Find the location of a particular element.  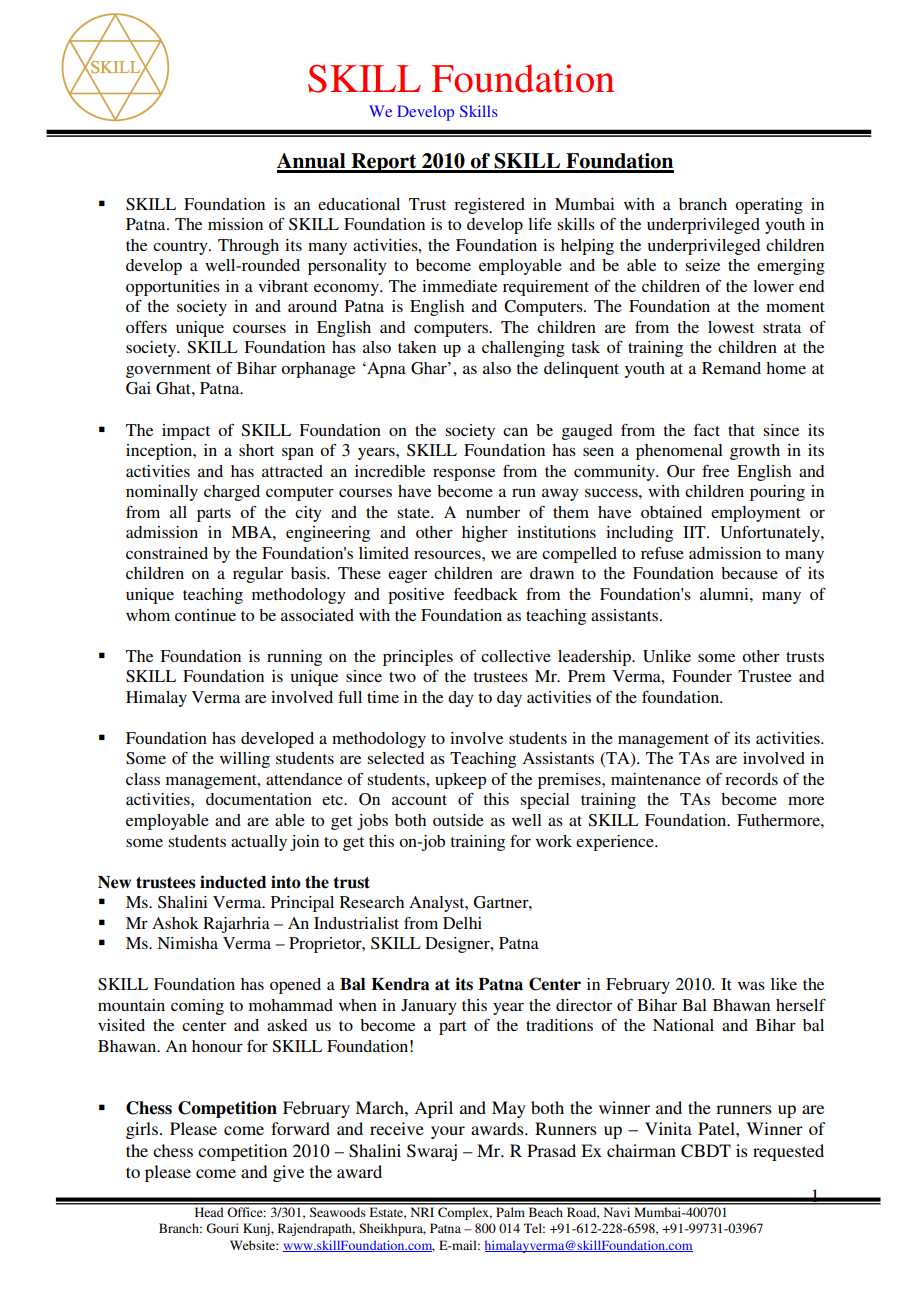

Patel is located at coordinates (717, 1128).
